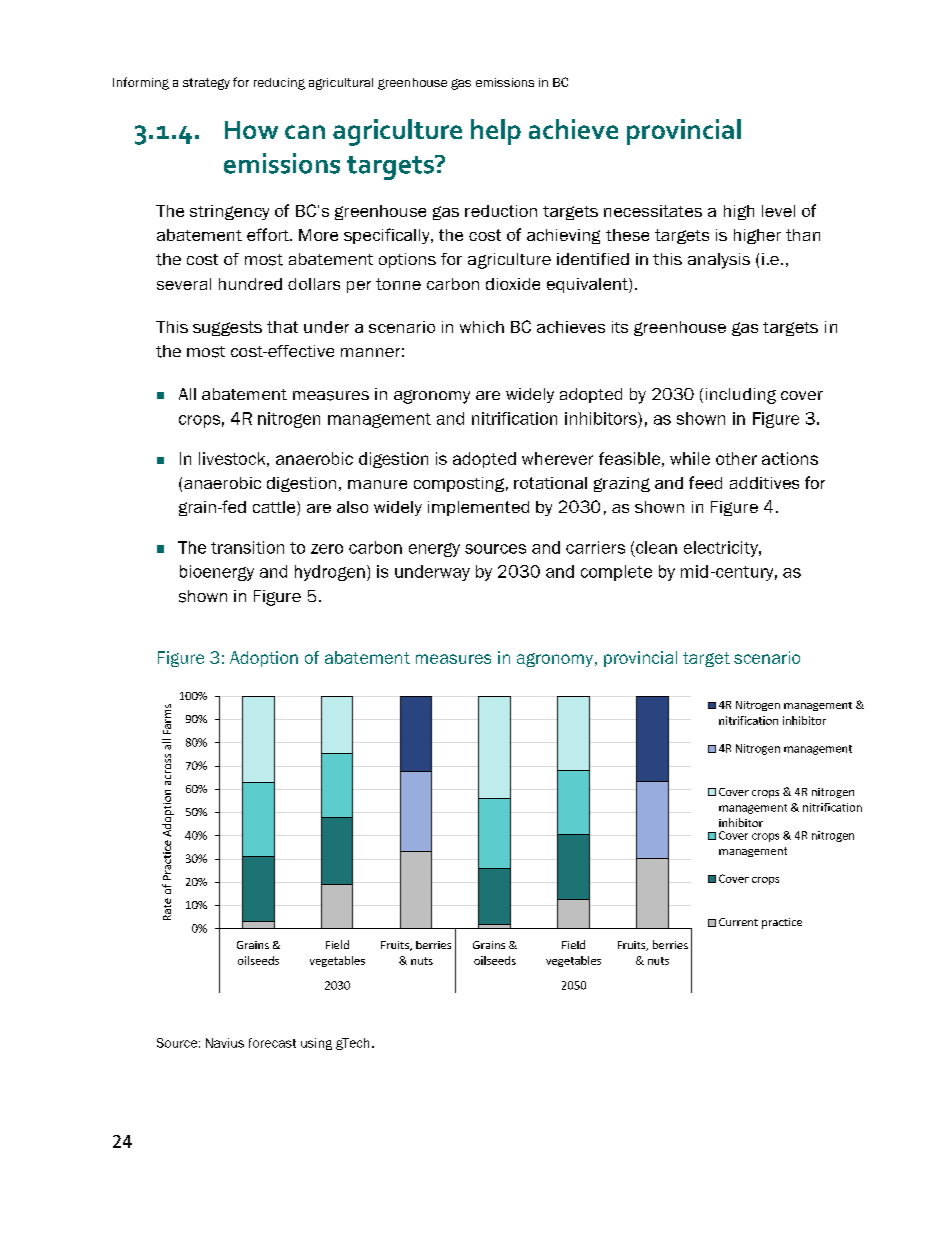 This page has width=952, height=1233. Describe the element at coordinates (616, 573) in the page. I see `complete` at that location.
